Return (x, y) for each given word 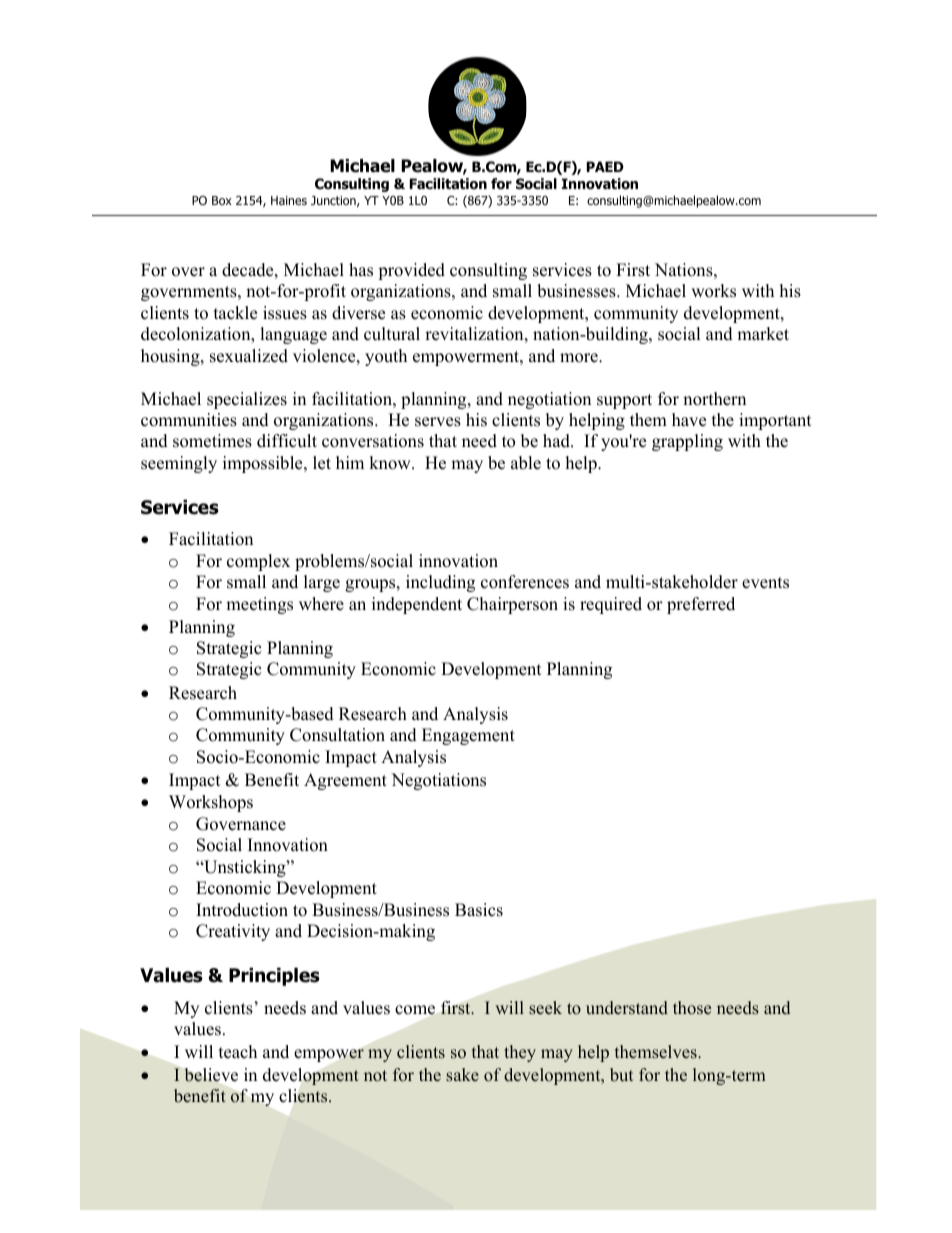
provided (411, 271)
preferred (701, 605)
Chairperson (512, 605)
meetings (259, 605)
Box (222, 200)
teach (238, 1052)
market (763, 334)
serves (438, 422)
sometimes (212, 441)
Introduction (242, 910)
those (692, 1008)
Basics (479, 910)
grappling (687, 442)
